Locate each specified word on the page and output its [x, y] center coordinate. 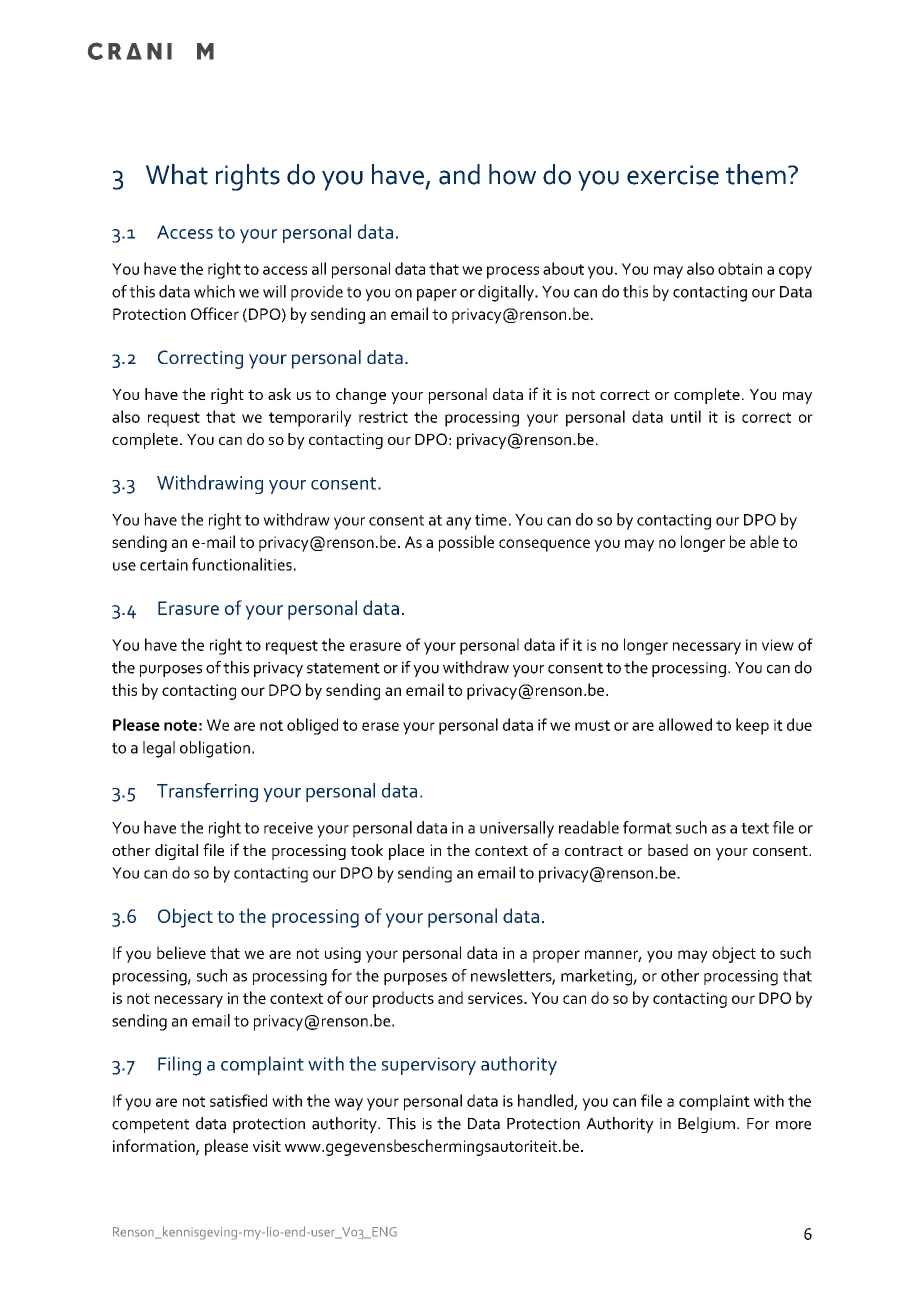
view [778, 645]
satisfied [238, 1100]
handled [546, 1101]
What [177, 174]
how [512, 174]
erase [380, 726]
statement [343, 668]
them [756, 174]
